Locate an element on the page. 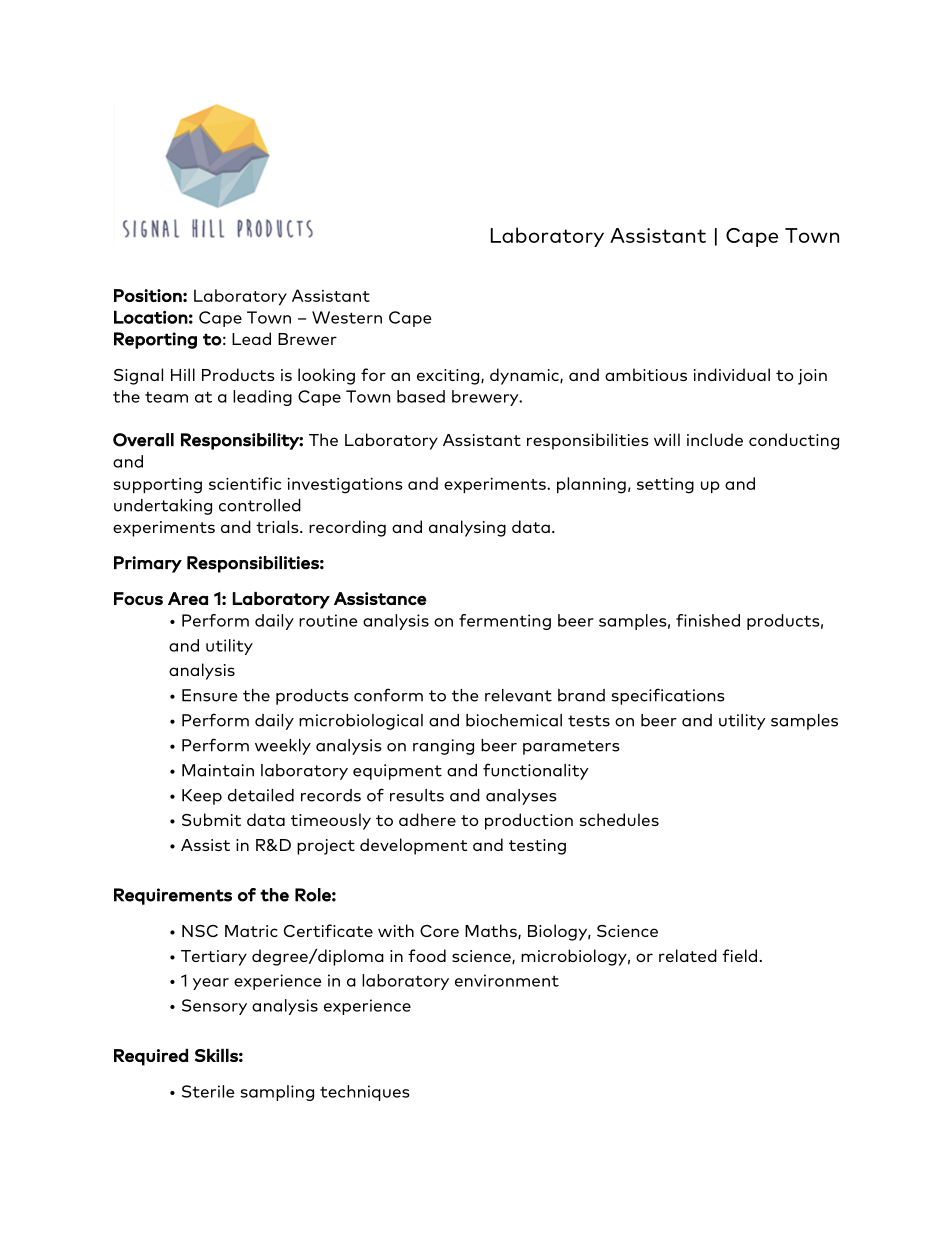 The width and height of the image is (952, 1233). Maths is located at coordinates (492, 931).
